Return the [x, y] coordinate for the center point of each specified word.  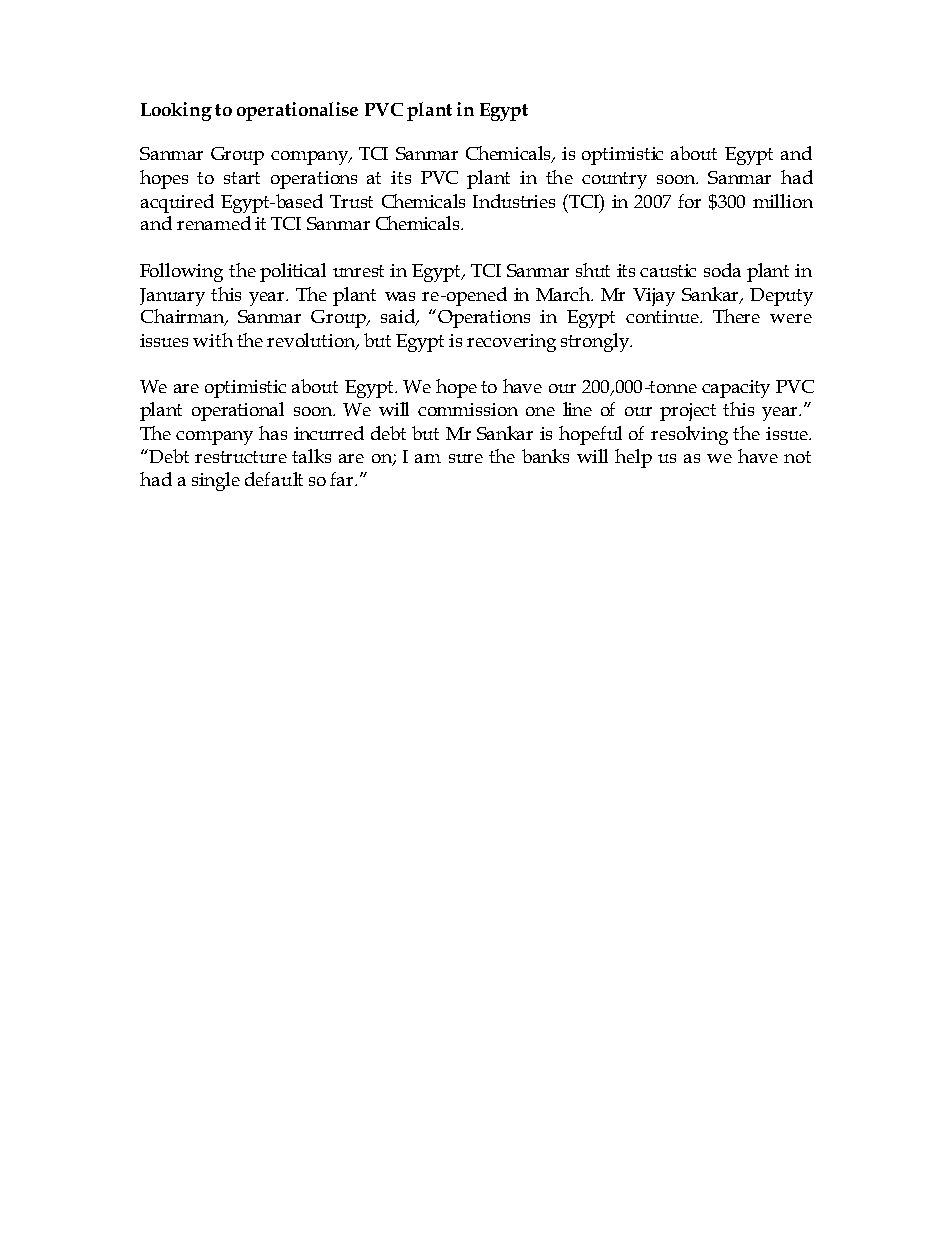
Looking [176, 111]
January [172, 297]
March [564, 294]
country [614, 180]
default [274, 479]
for [689, 201]
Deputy [781, 297]
